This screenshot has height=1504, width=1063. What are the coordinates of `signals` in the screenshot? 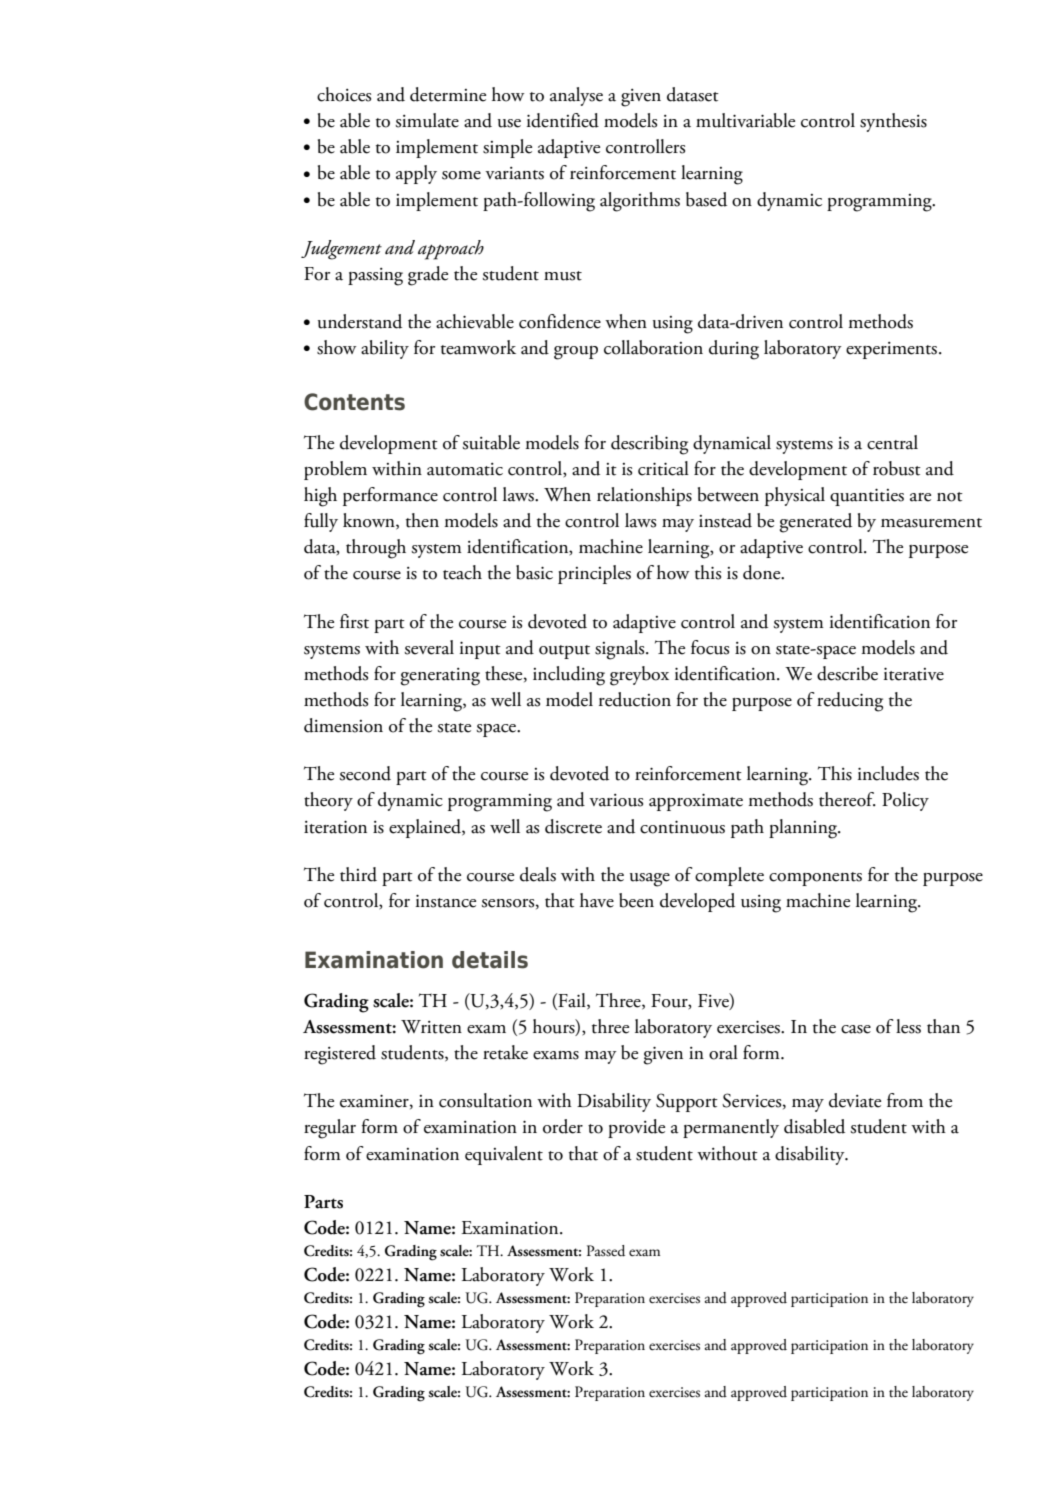 It's located at (621, 650).
